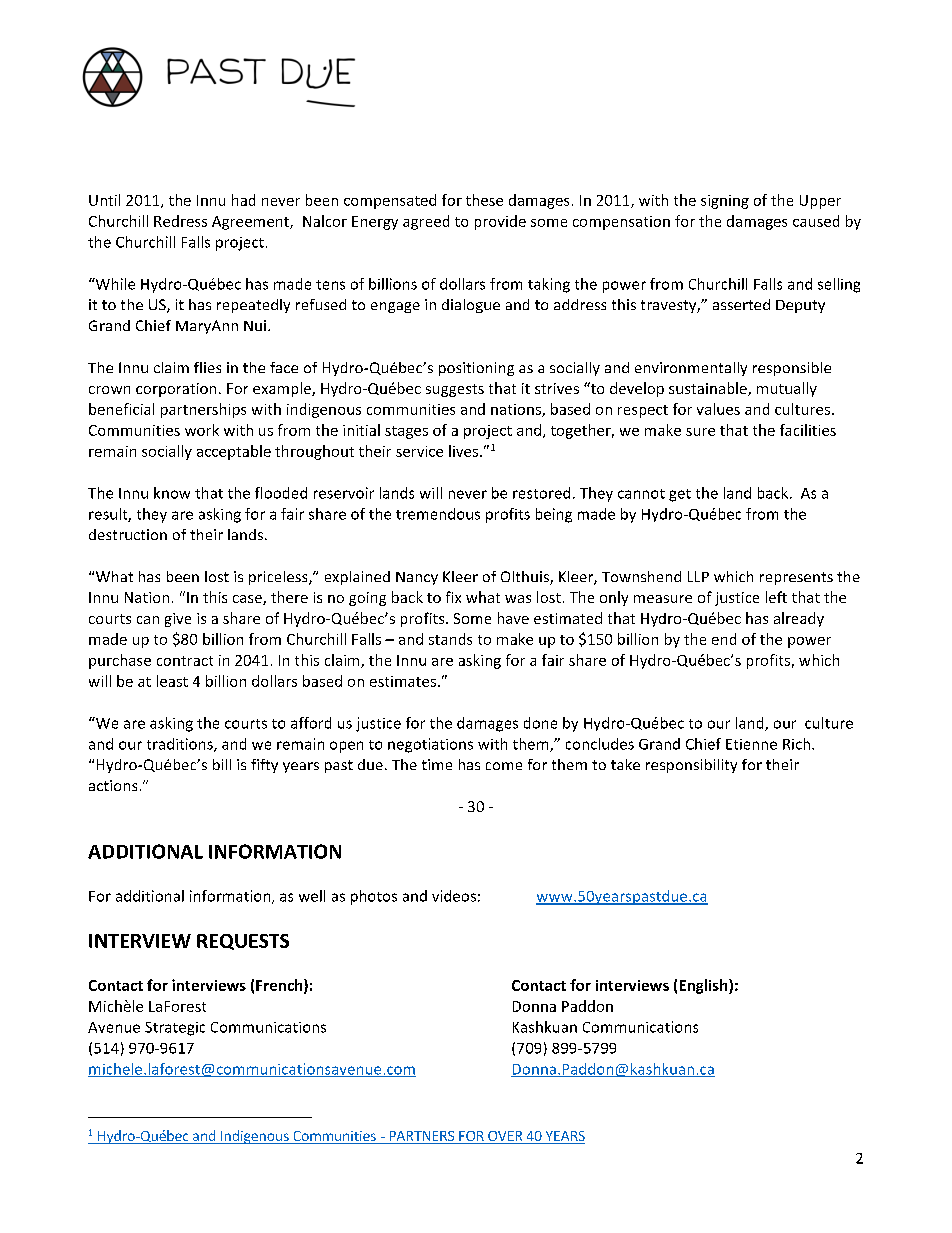  What do you see at coordinates (505, 1136) in the screenshot?
I see `OVER` at bounding box center [505, 1136].
